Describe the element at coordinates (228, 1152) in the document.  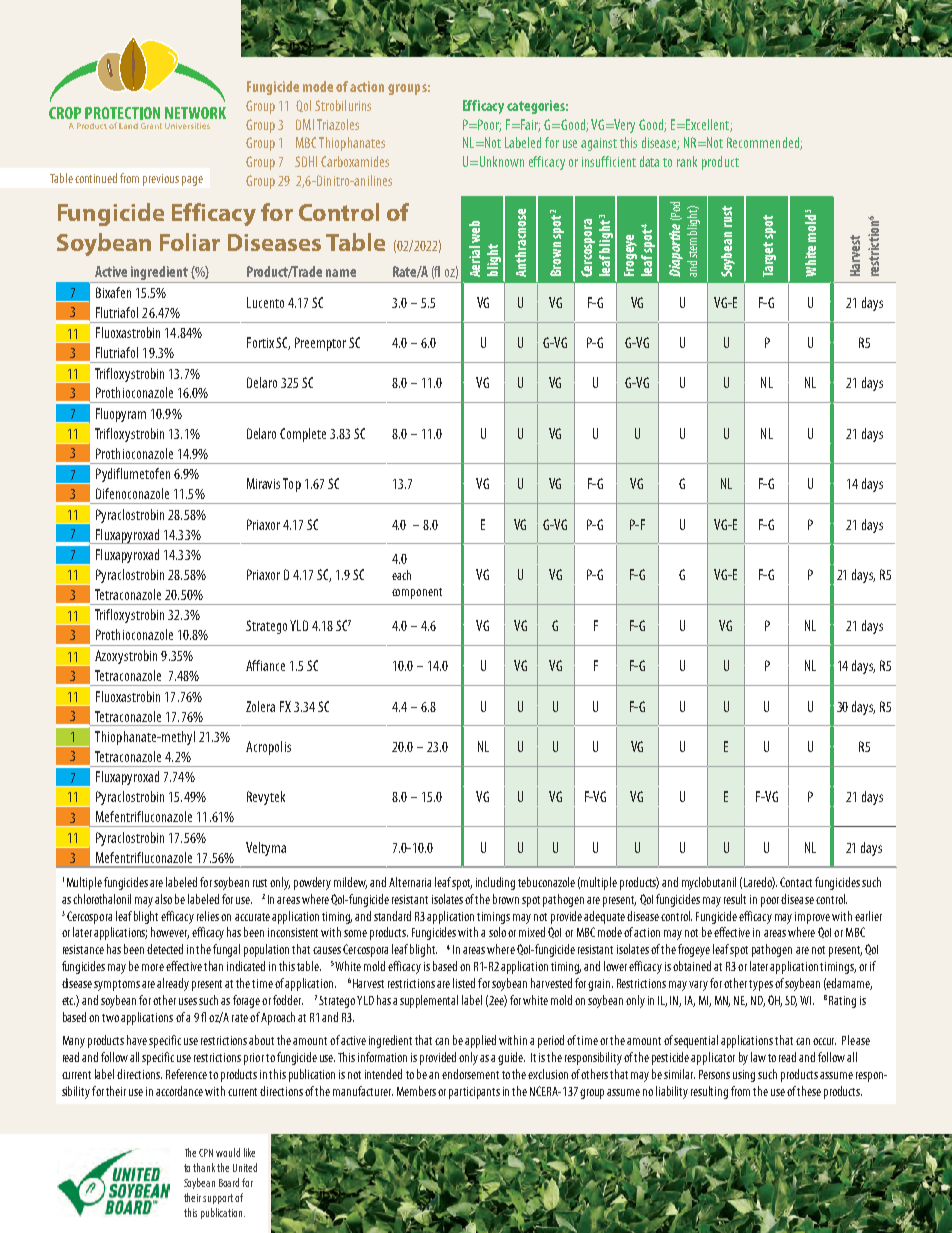
I see `would` at that location.
